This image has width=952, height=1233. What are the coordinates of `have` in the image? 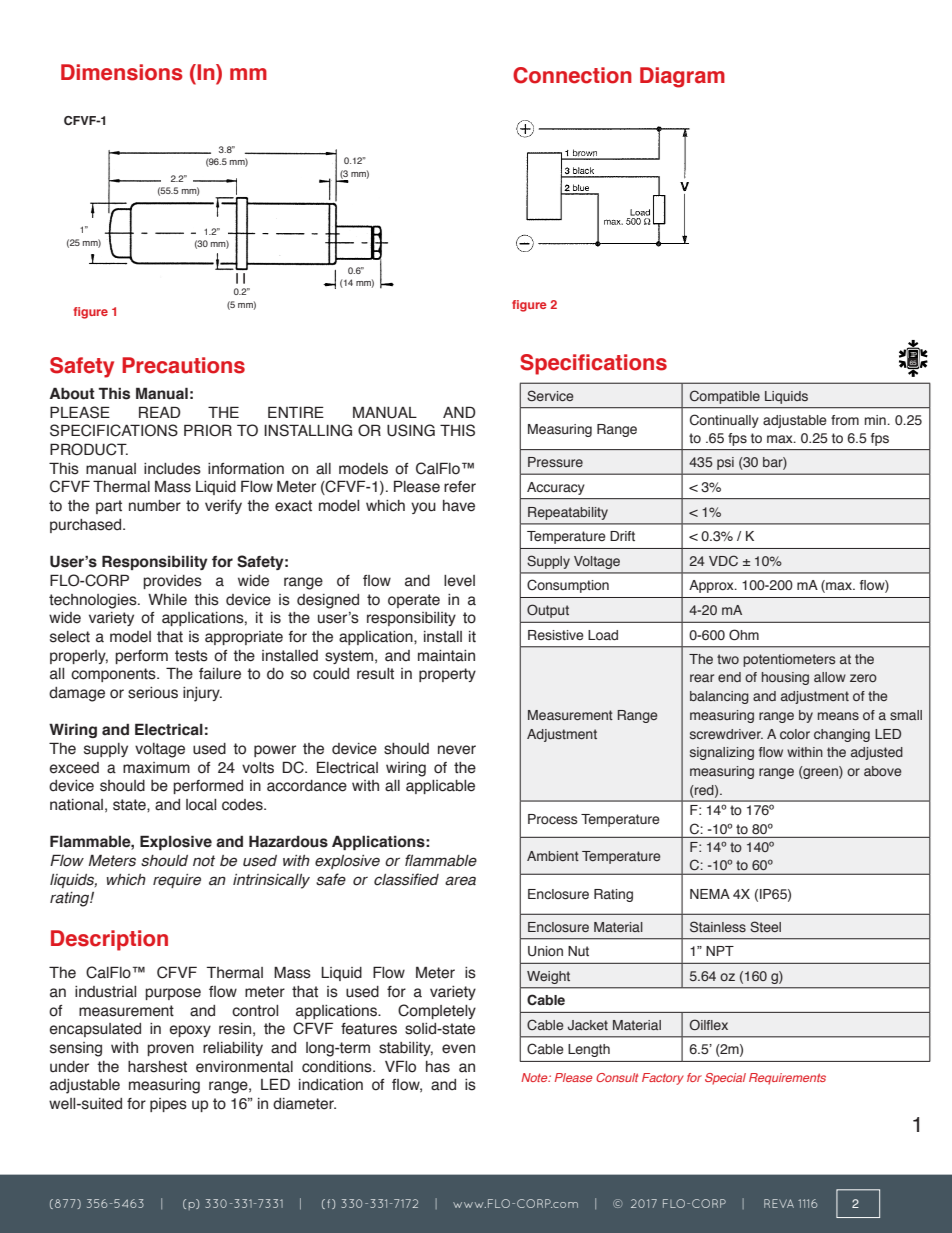 It's located at (459, 506).
